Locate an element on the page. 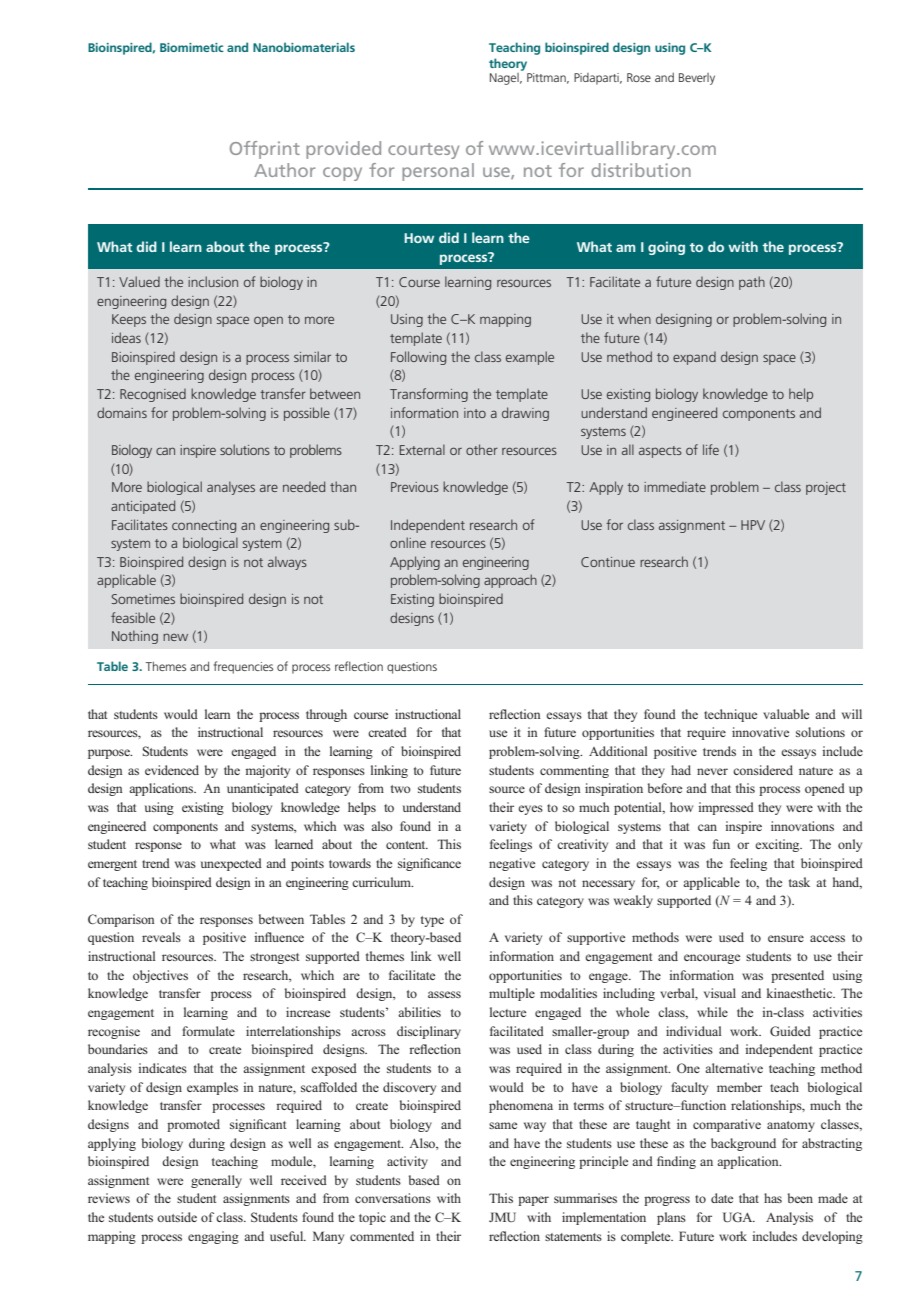  has is located at coordinates (773, 1198).
